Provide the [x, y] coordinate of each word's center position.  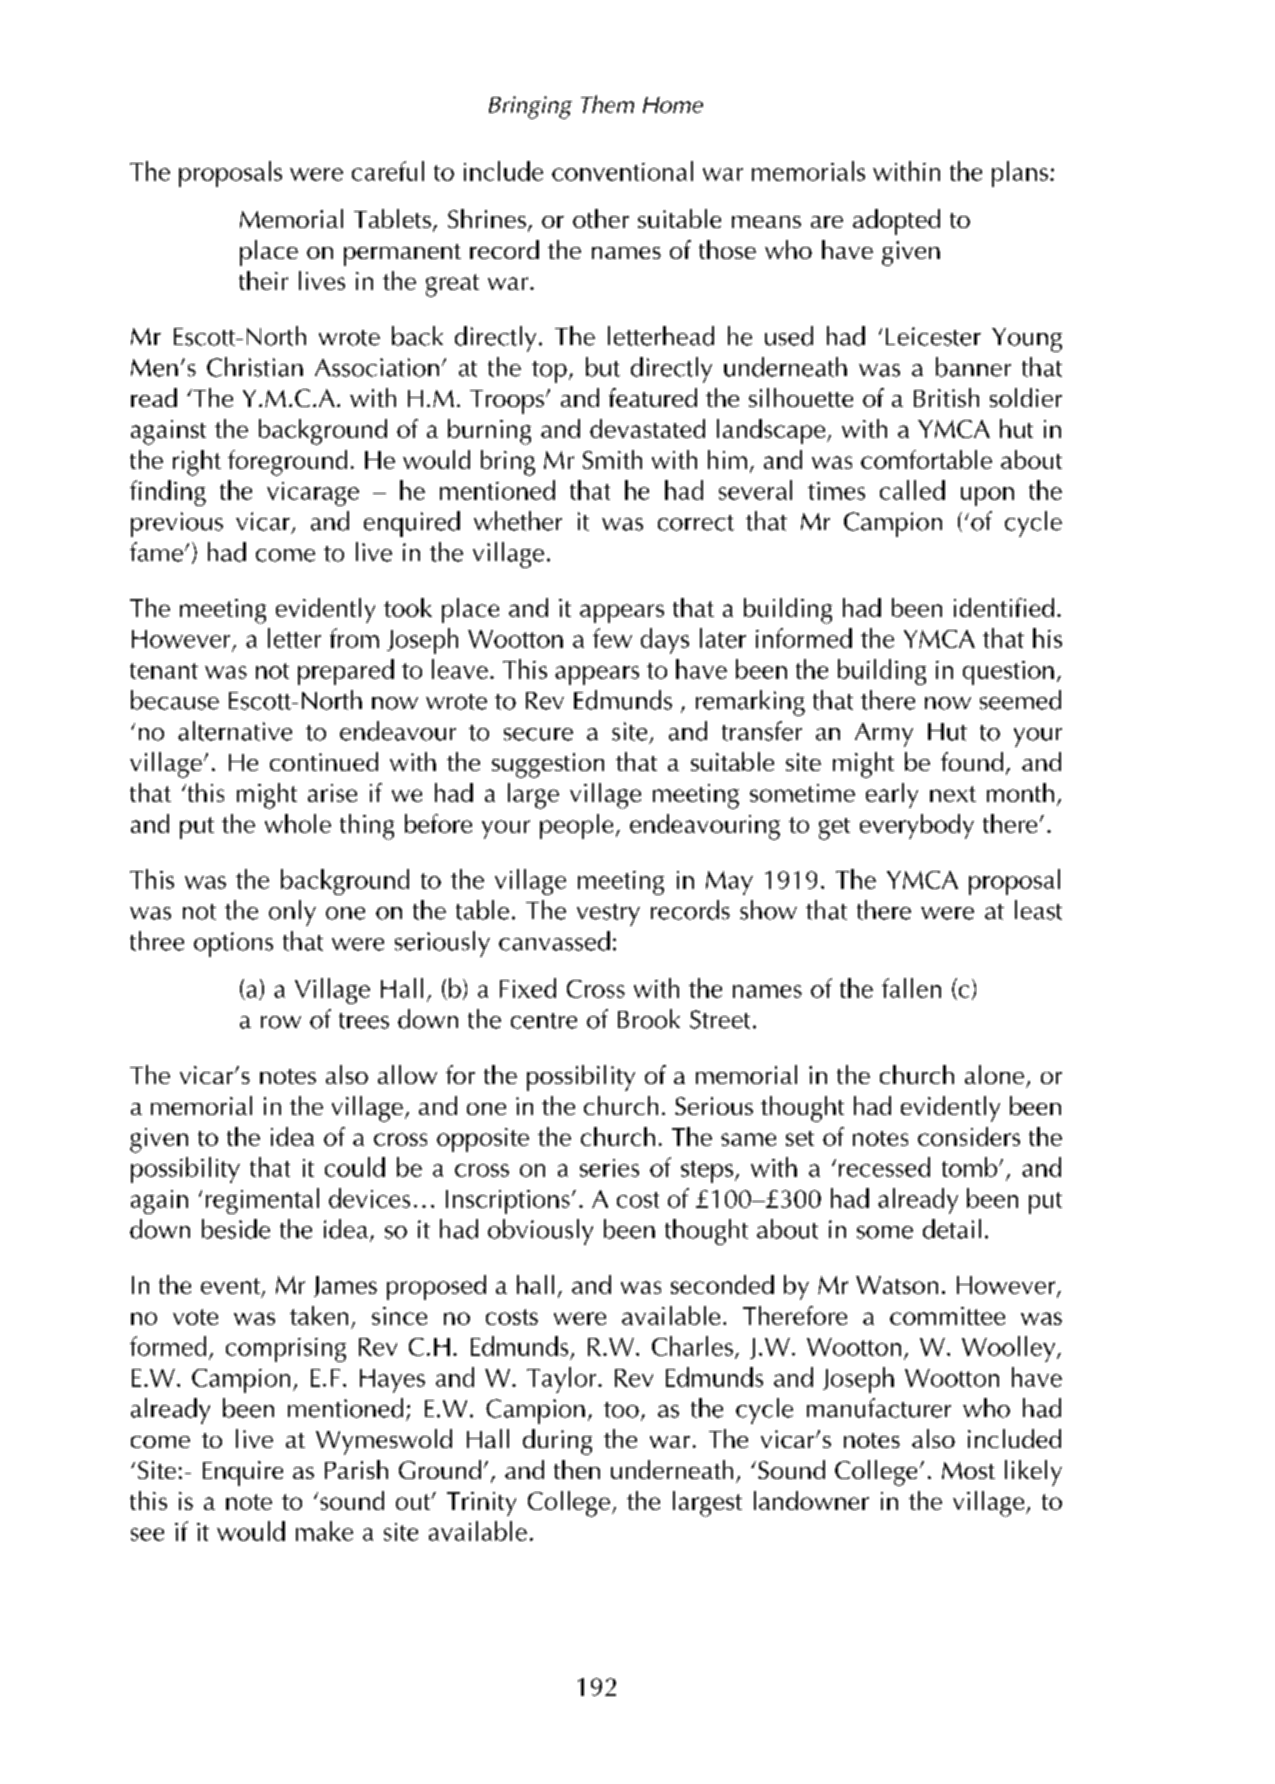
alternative [235, 731]
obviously [540, 1232]
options [233, 944]
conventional [622, 171]
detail [952, 1229]
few [612, 638]
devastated [647, 428]
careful [388, 171]
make [324, 1531]
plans [1020, 174]
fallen [911, 988]
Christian [255, 367]
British [946, 397]
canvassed [554, 941]
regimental [262, 1201]
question [1008, 673]
